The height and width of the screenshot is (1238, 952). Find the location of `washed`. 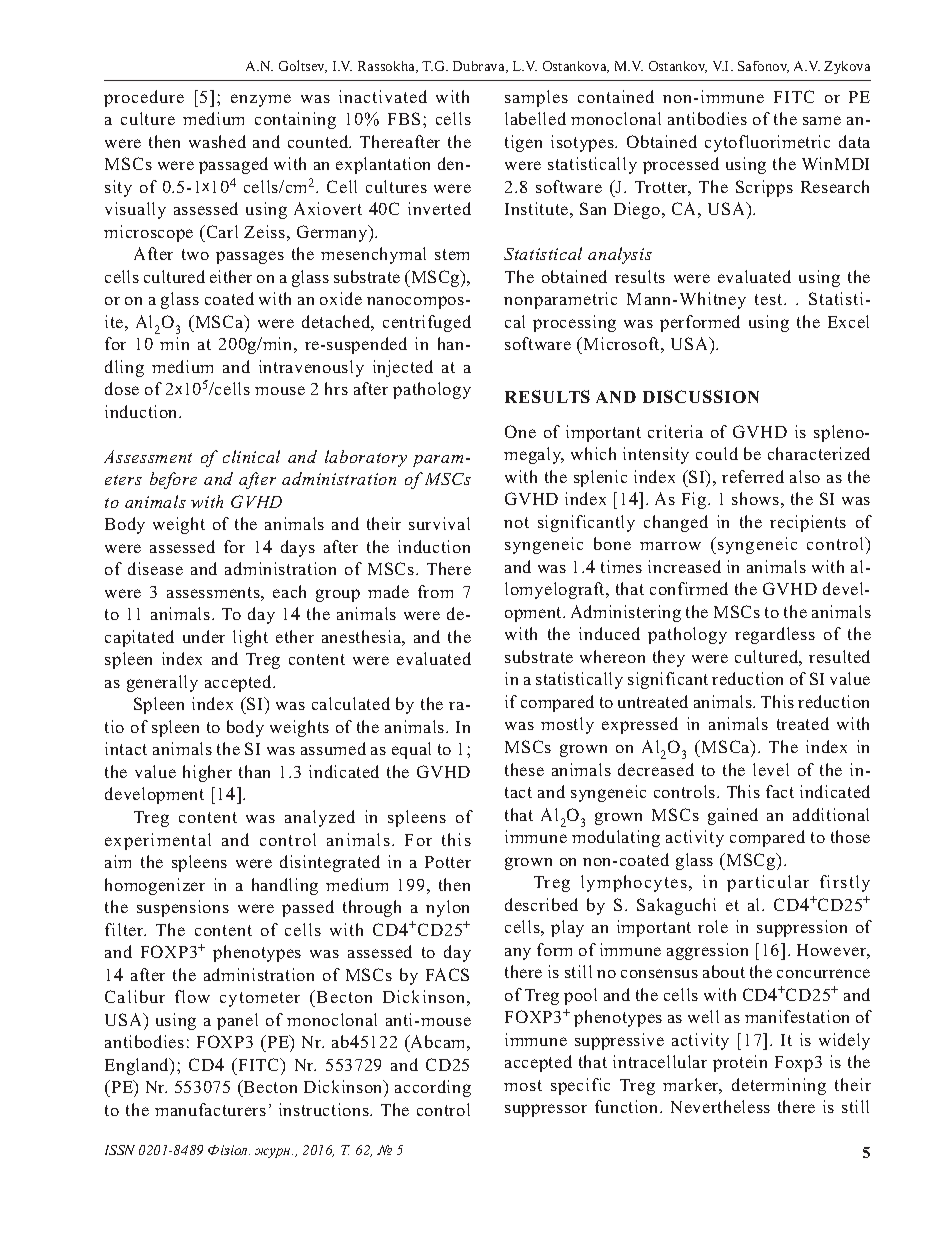

washed is located at coordinates (217, 141).
